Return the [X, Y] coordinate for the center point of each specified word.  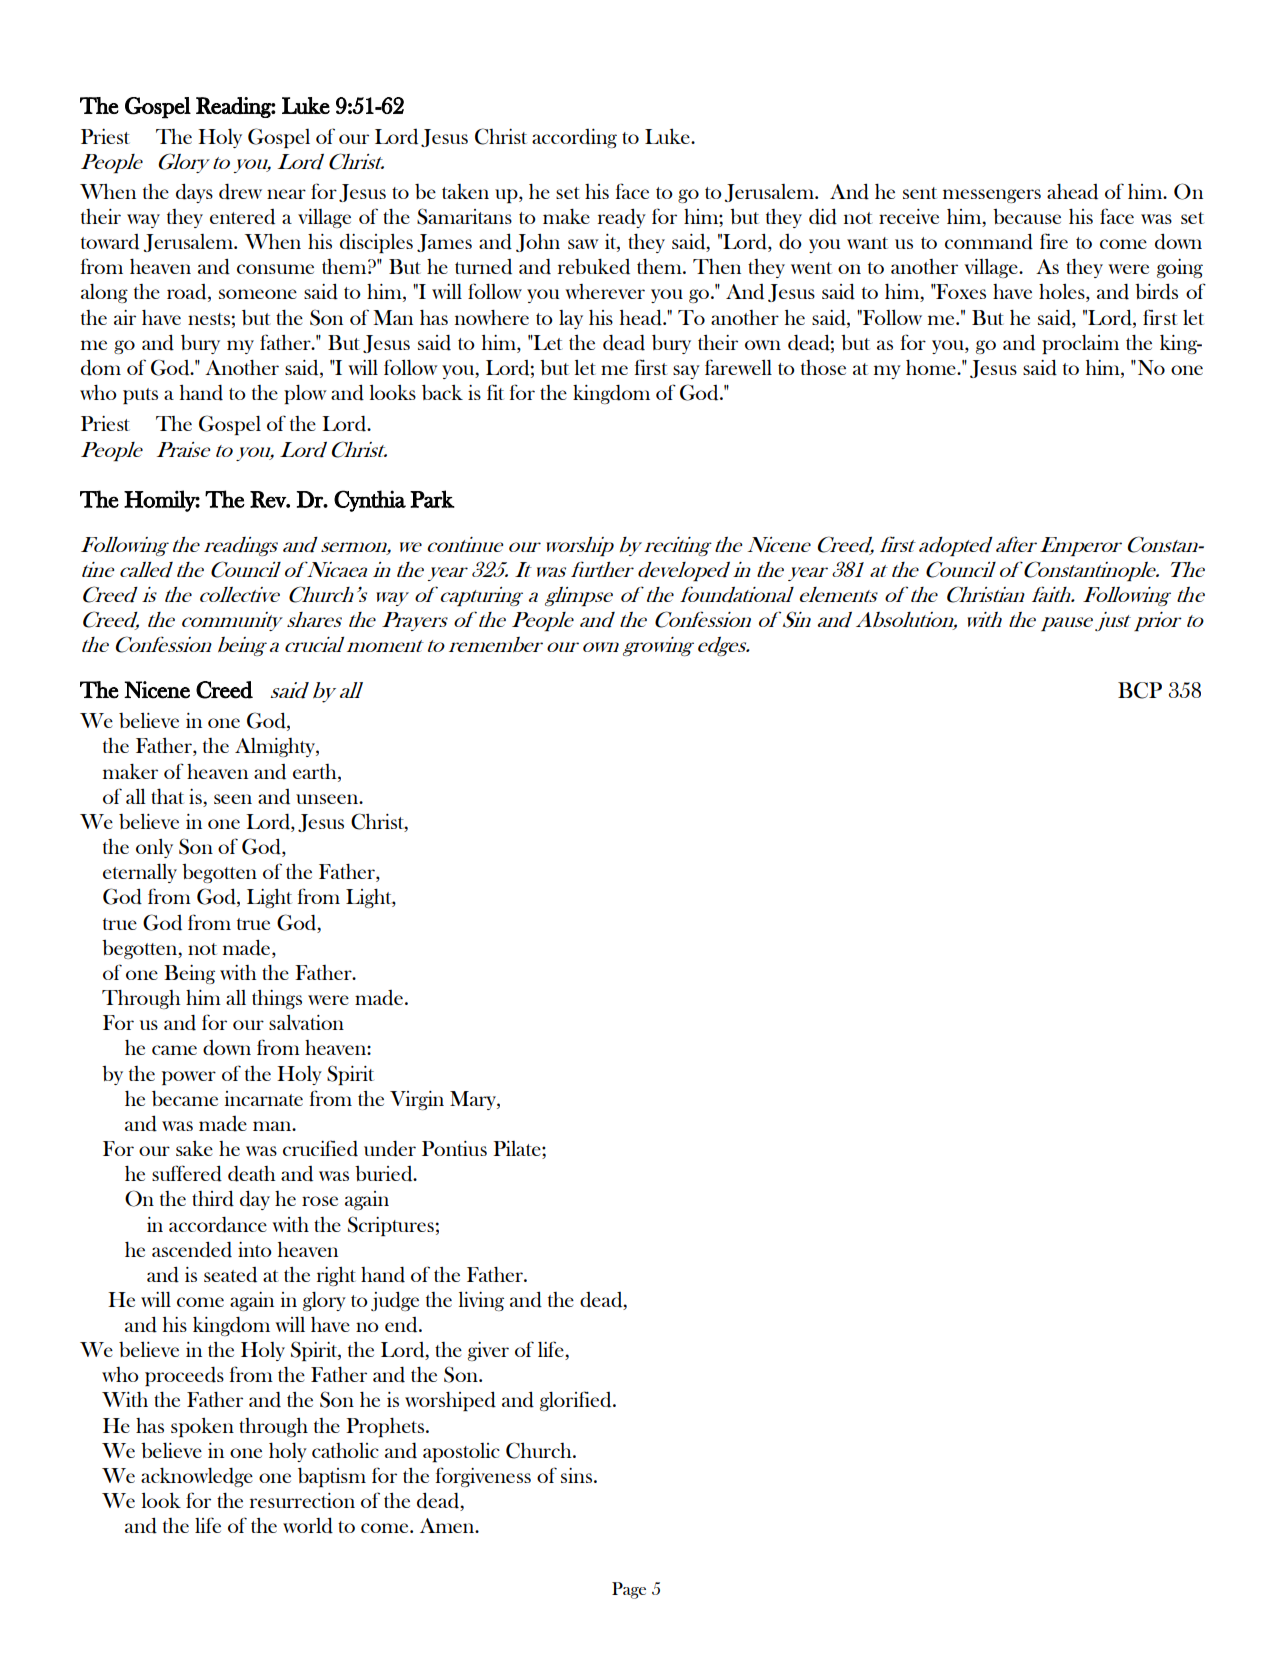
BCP [1140, 690]
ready [622, 218]
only [154, 848]
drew [240, 192]
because [1027, 216]
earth [316, 771]
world [308, 1526]
